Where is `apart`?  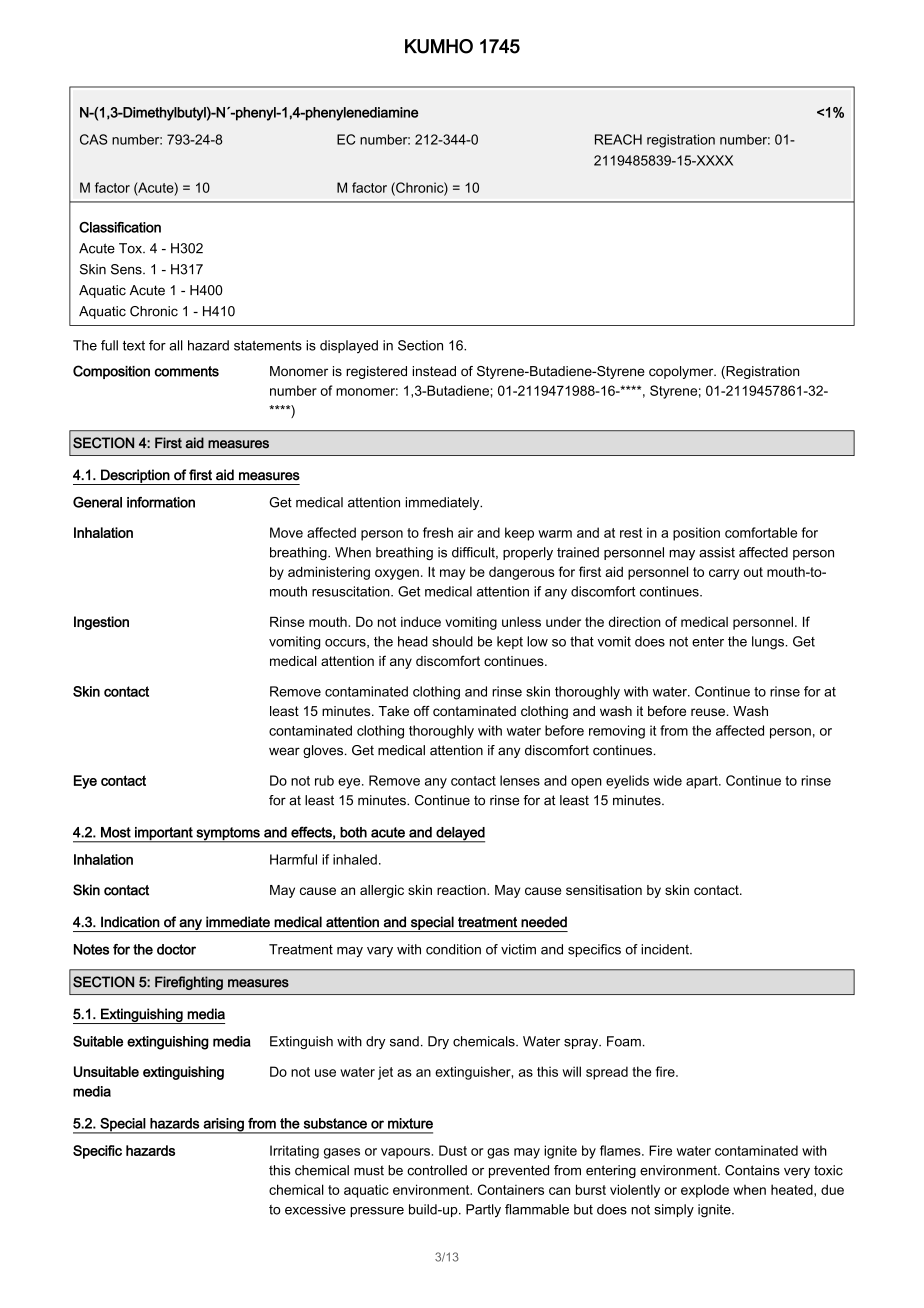
apart is located at coordinates (703, 782).
